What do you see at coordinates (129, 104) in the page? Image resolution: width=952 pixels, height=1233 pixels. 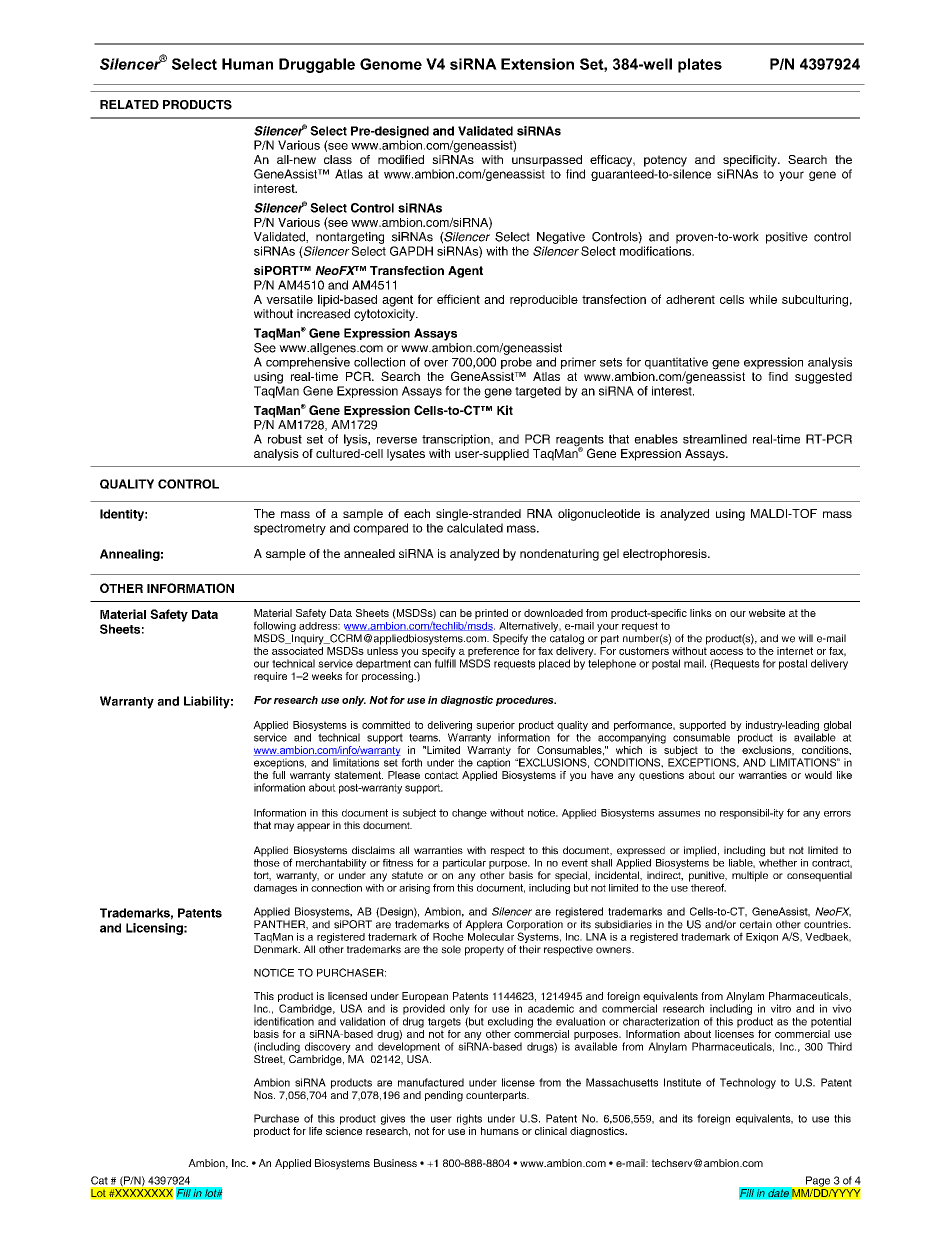 I see `RELATED` at bounding box center [129, 104].
